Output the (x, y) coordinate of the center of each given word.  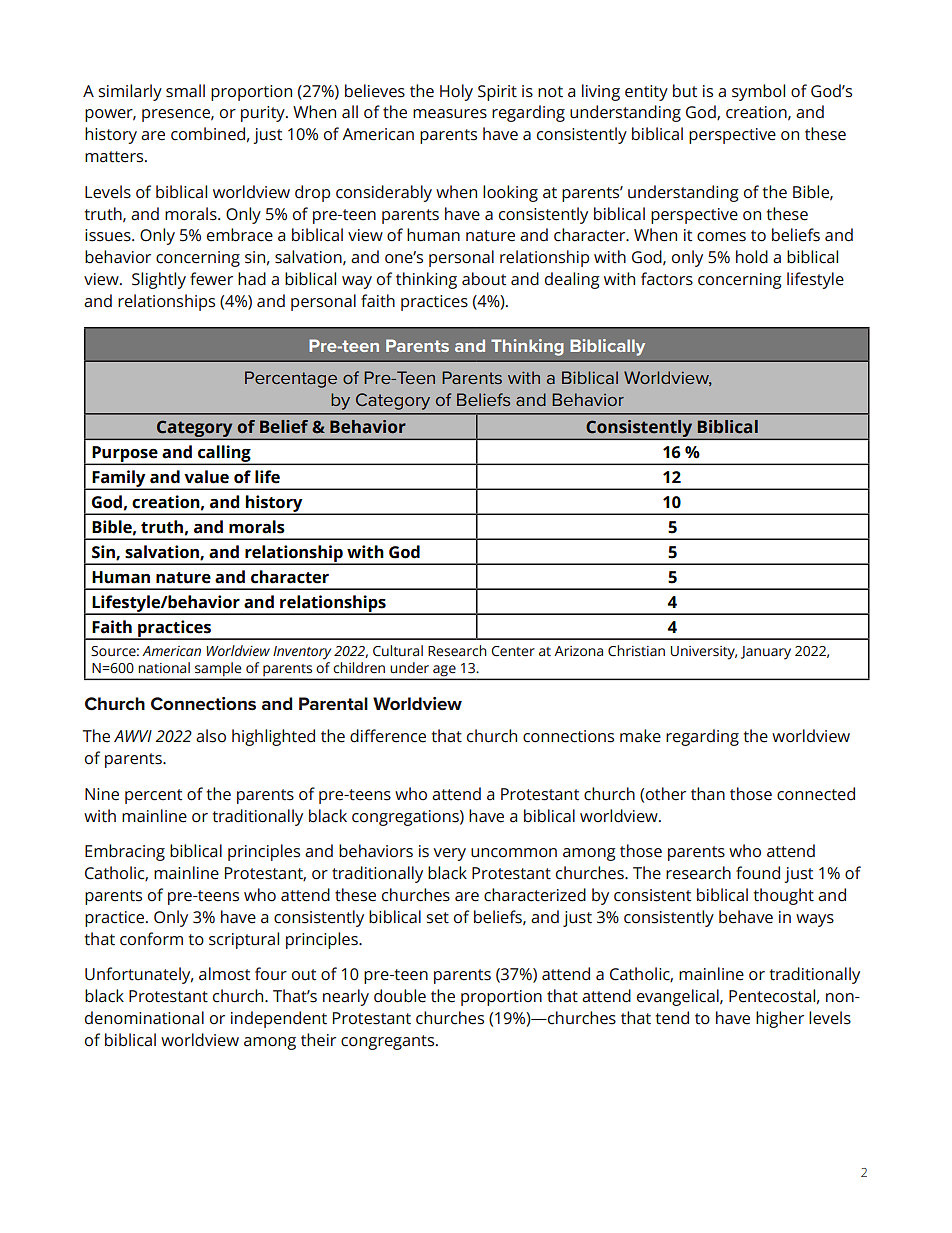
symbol (758, 92)
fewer (211, 279)
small (185, 91)
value (206, 477)
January (766, 653)
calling (224, 455)
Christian (636, 651)
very (450, 854)
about (484, 279)
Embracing (125, 852)
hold (752, 257)
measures (450, 114)
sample (218, 670)
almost (224, 974)
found (758, 873)
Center (513, 651)
